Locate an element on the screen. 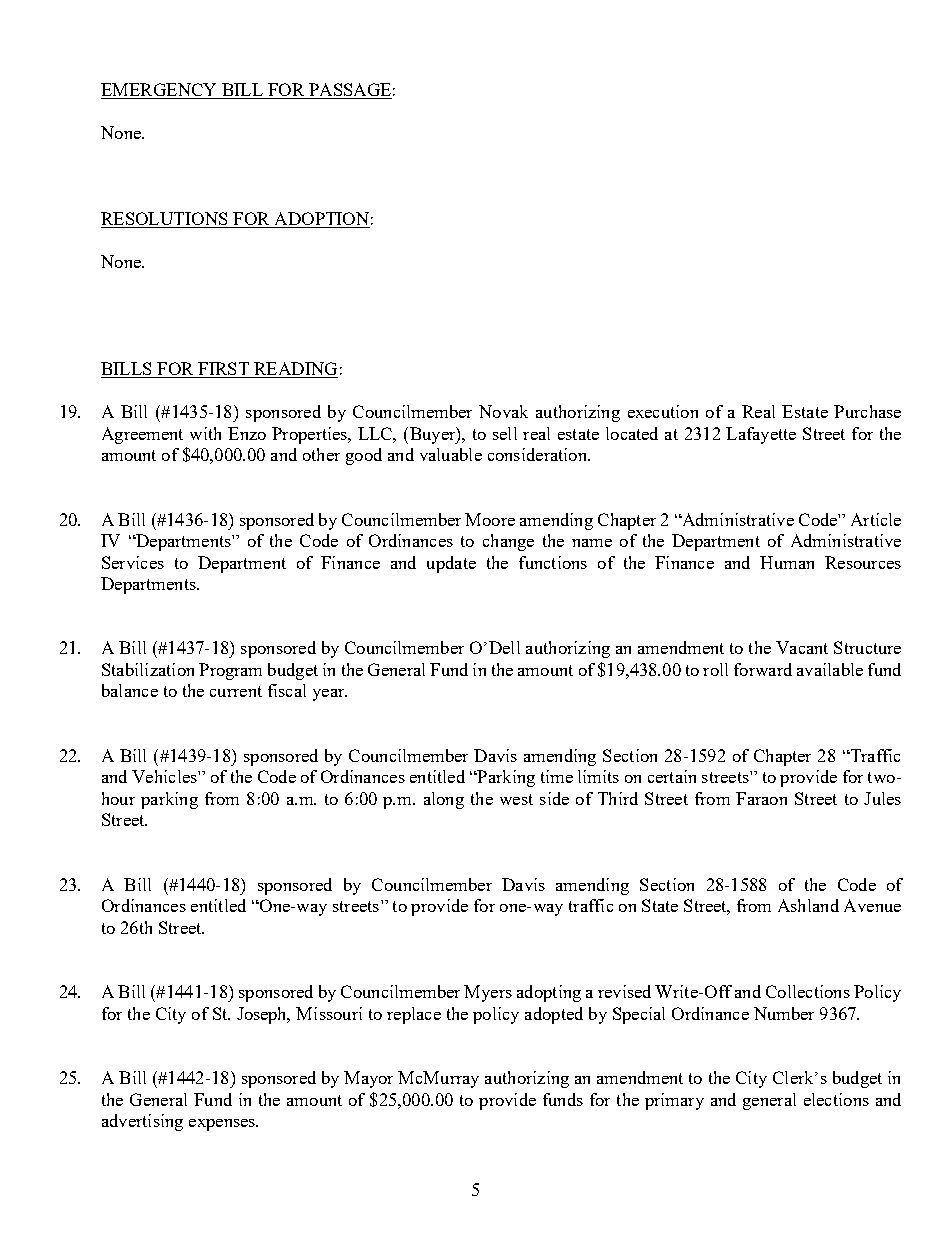 The width and height of the screenshot is (952, 1233). with is located at coordinates (205, 433).
